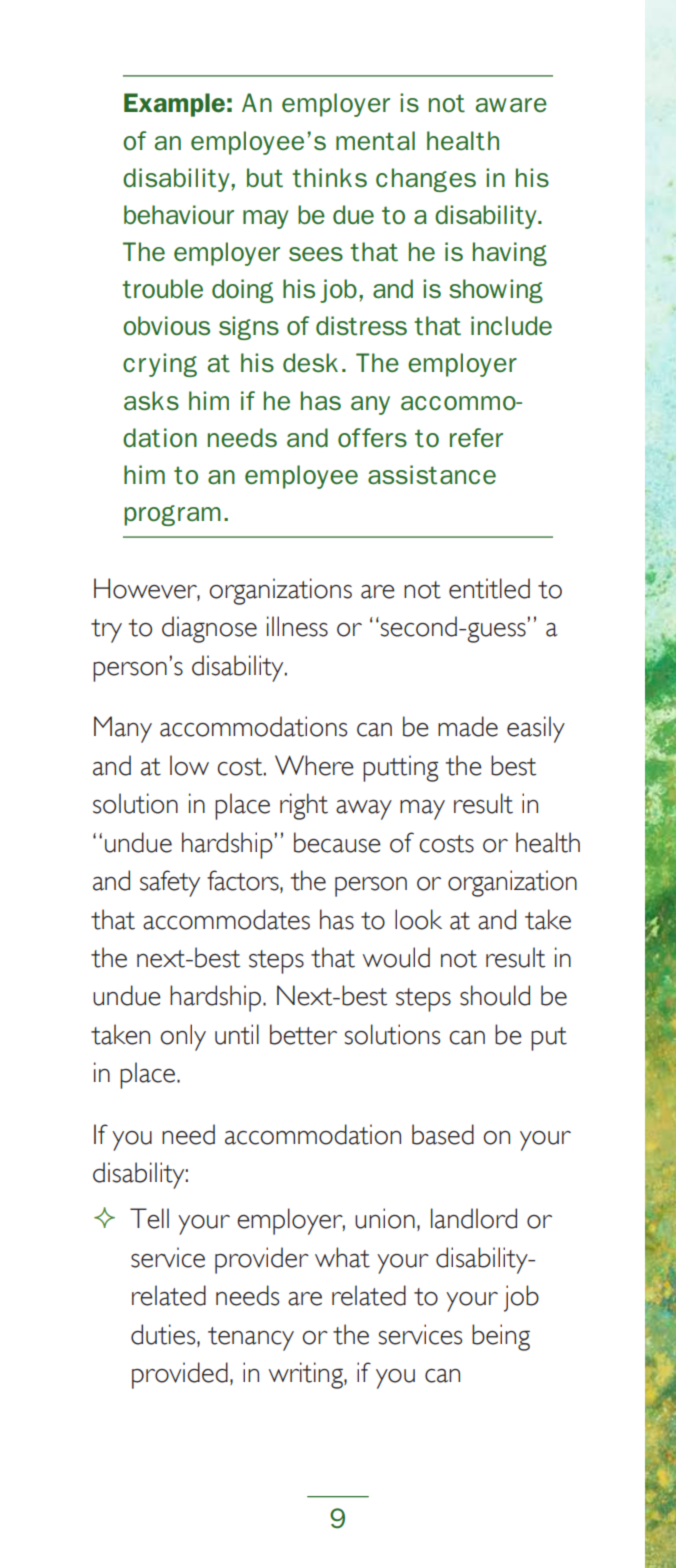 The image size is (676, 1568). What do you see at coordinates (511, 105) in the screenshot?
I see `aware` at bounding box center [511, 105].
